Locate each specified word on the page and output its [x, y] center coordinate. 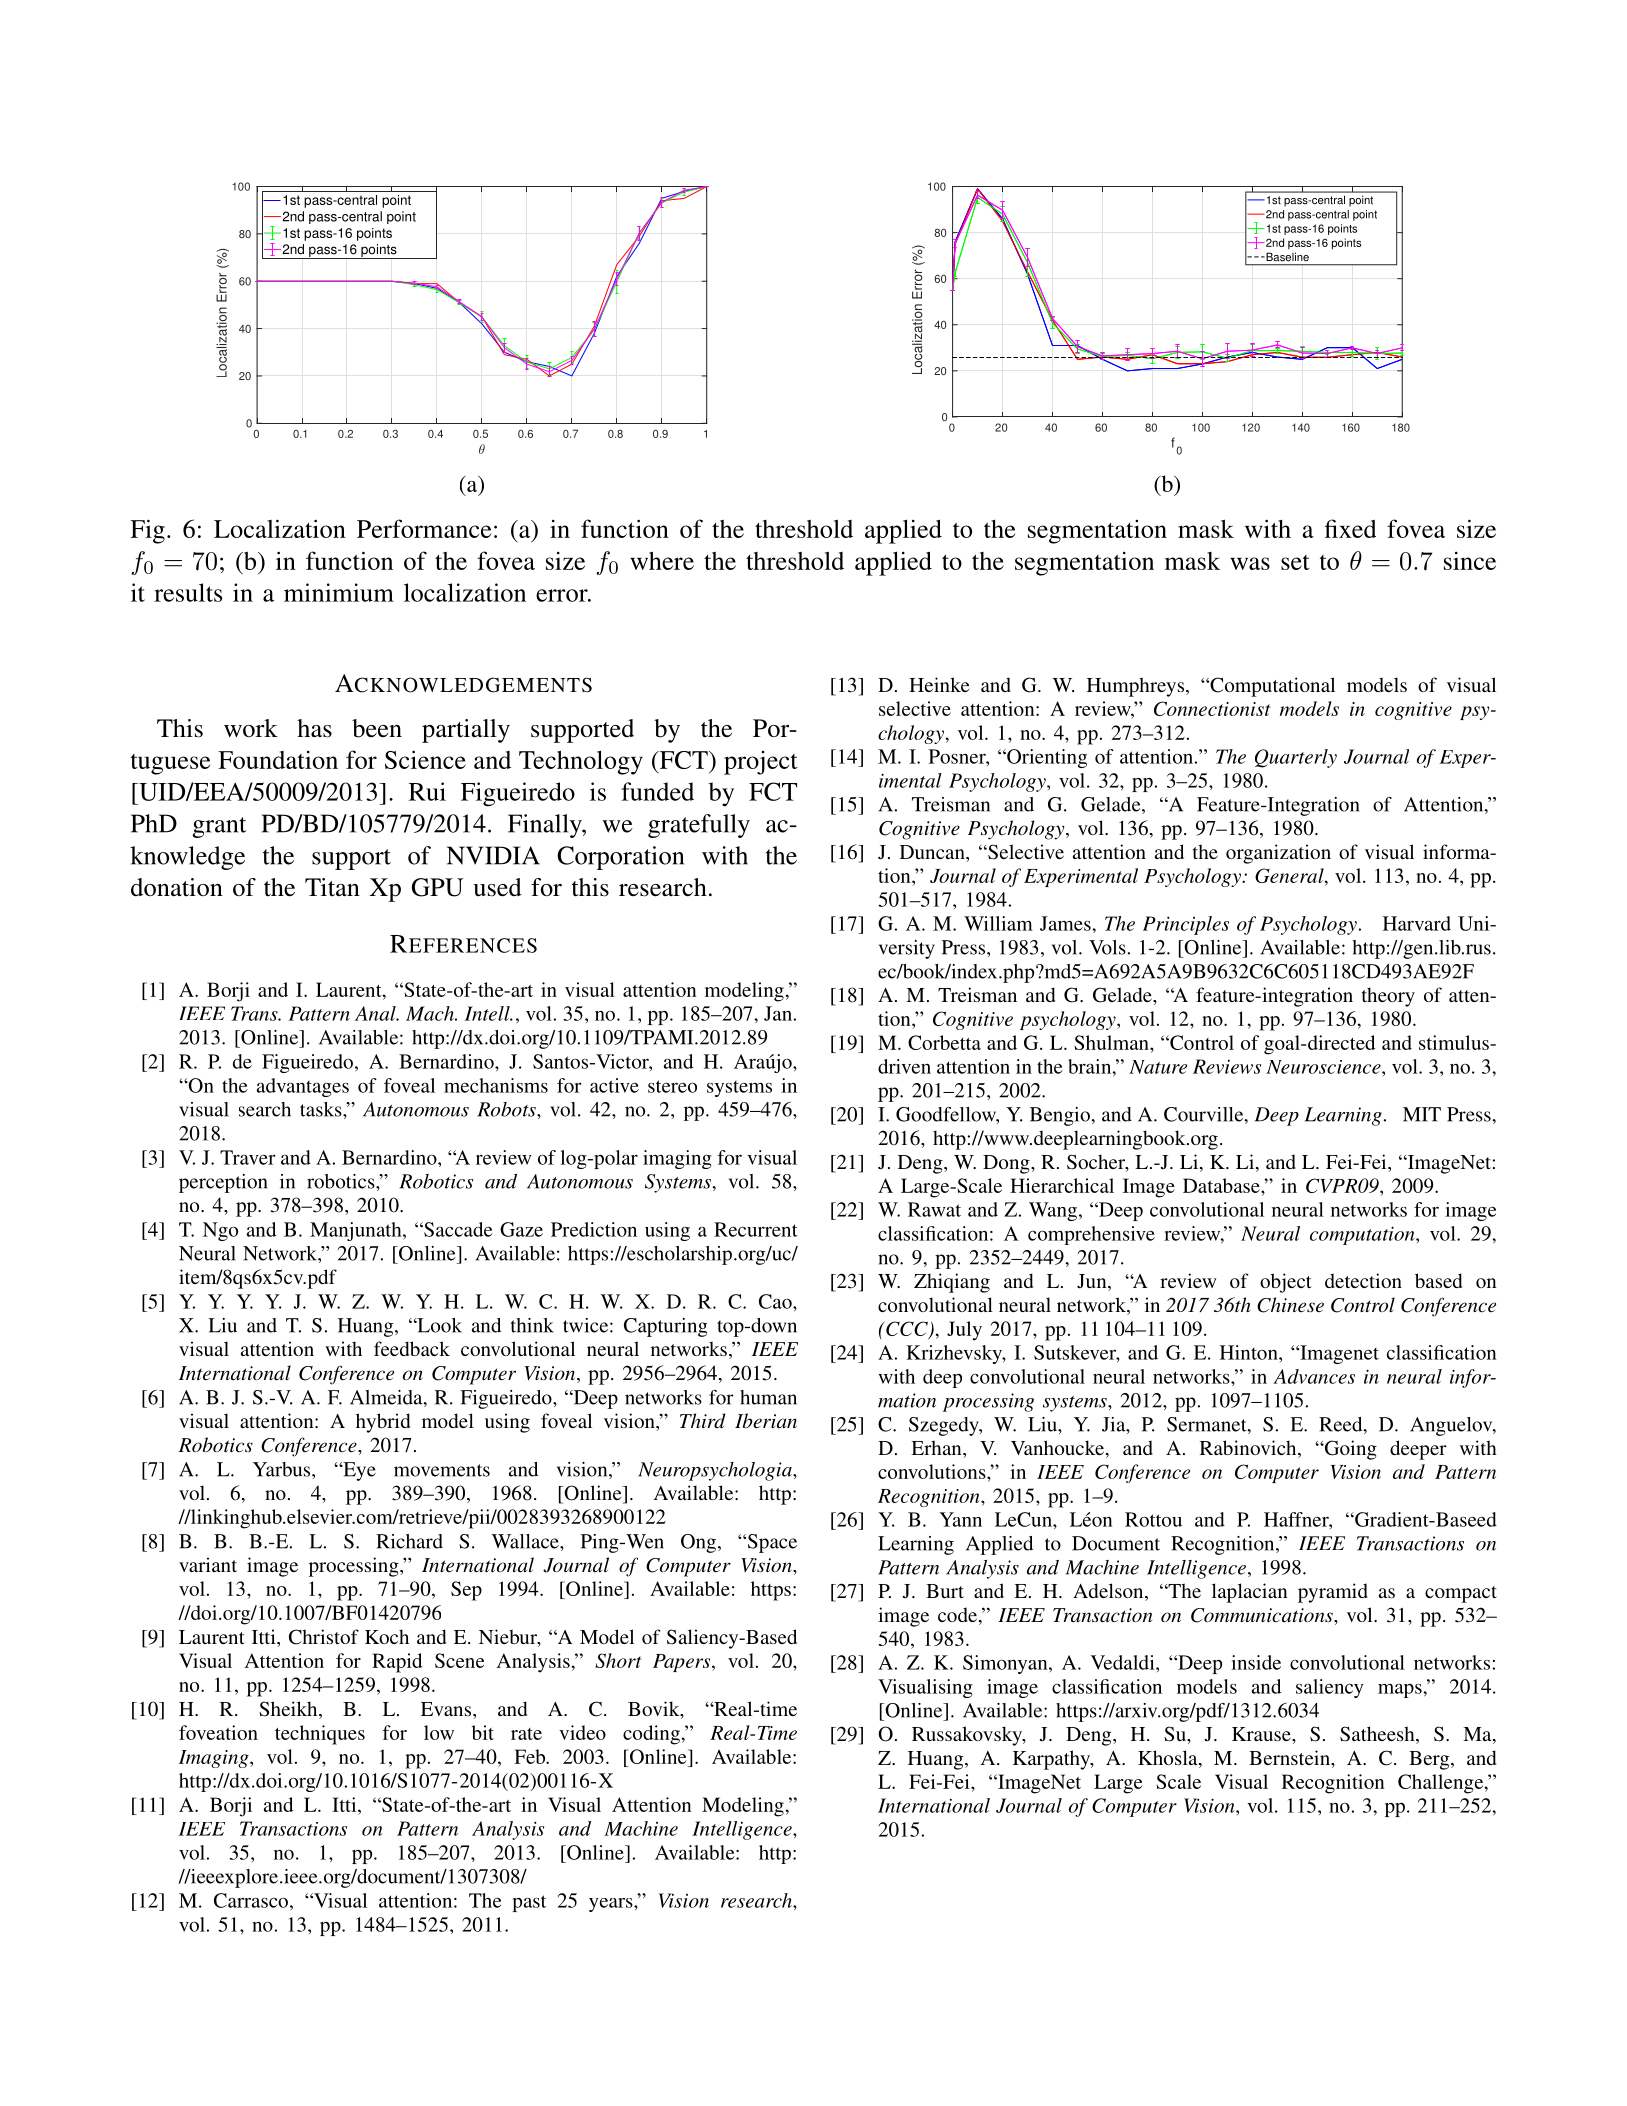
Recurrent [756, 1229]
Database [1222, 1185]
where [662, 560]
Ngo [220, 1231]
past [529, 1903]
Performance [424, 528]
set [1295, 562]
